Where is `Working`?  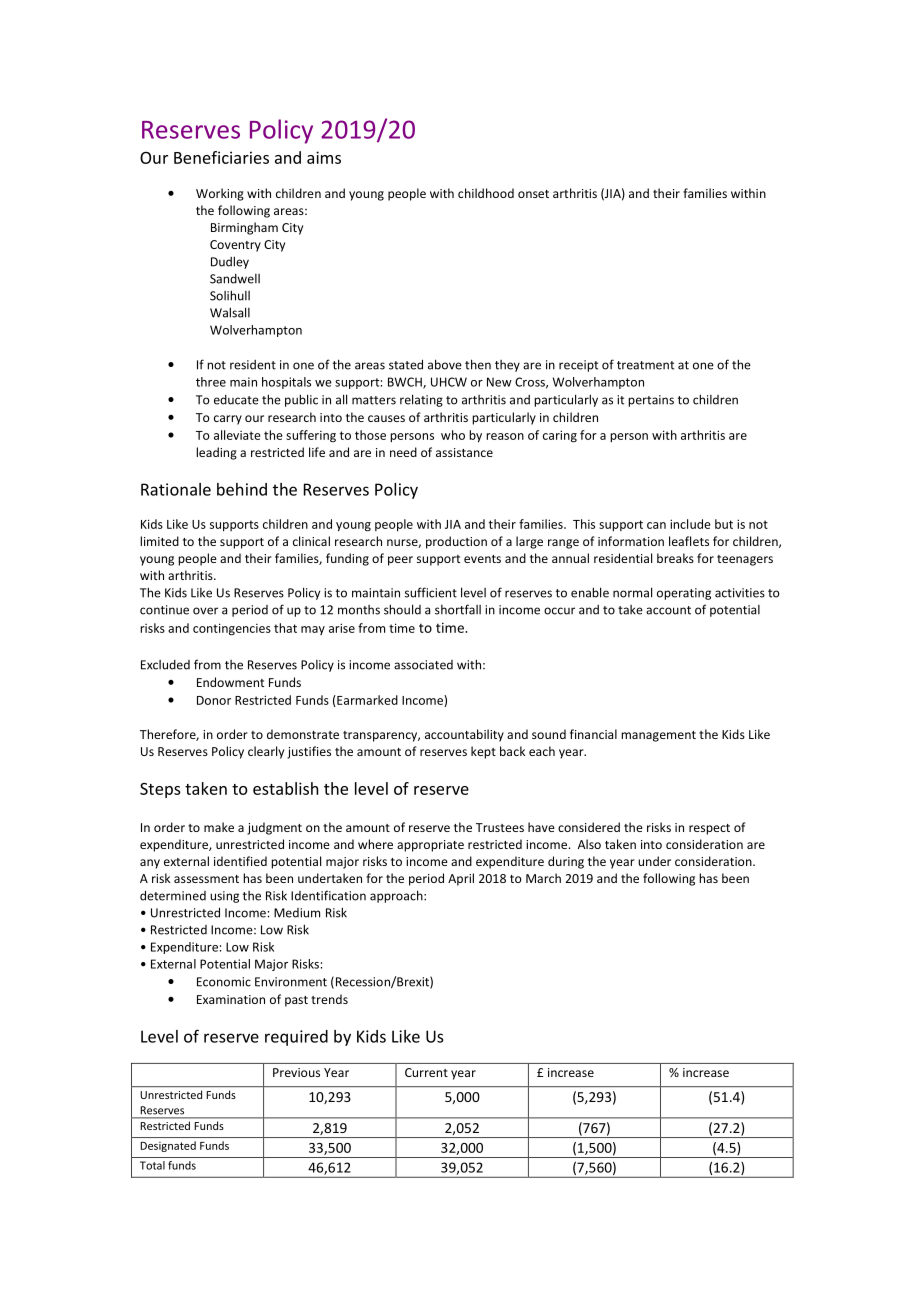
Working is located at coordinates (220, 194).
